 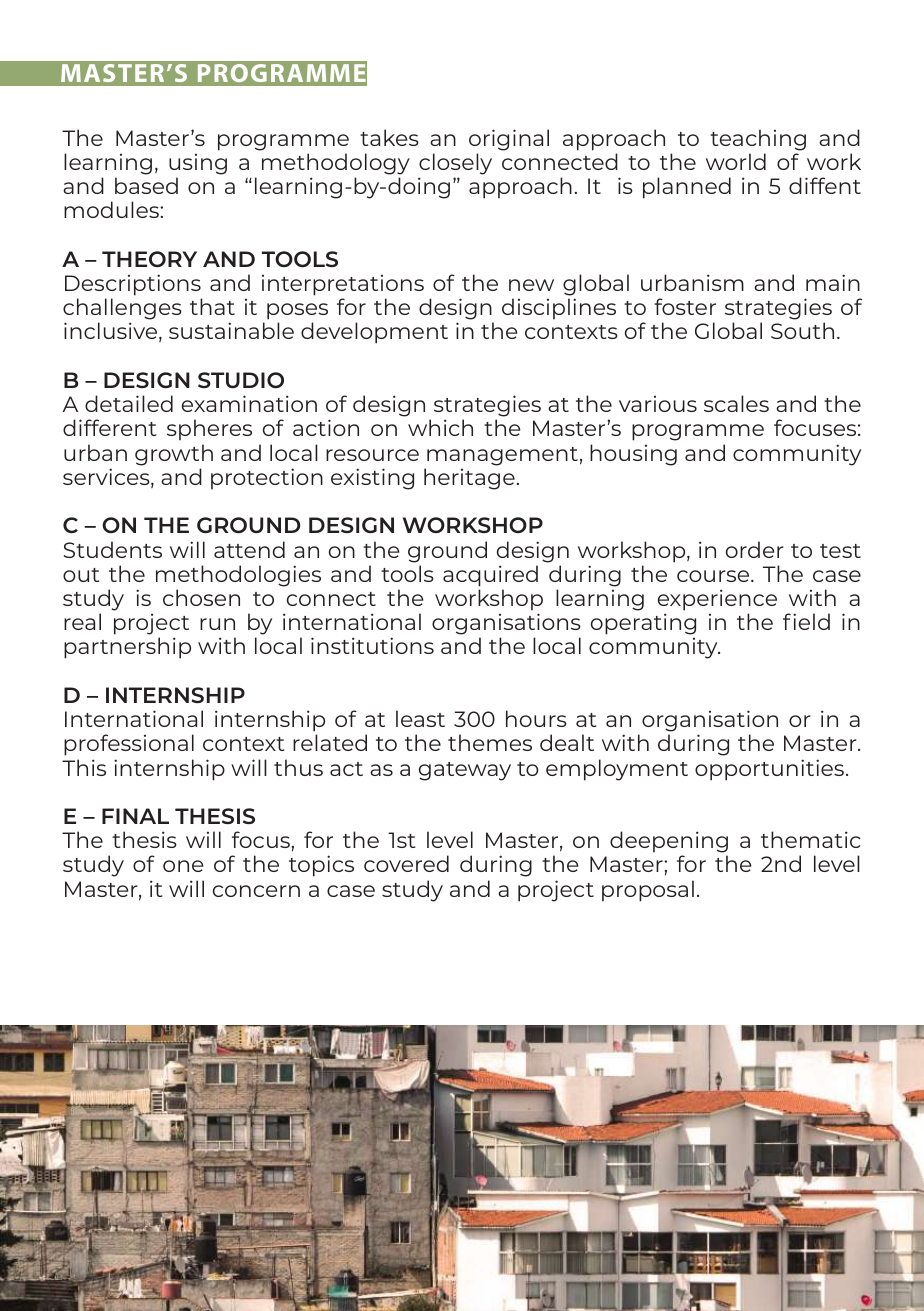 What do you see at coordinates (755, 549) in the screenshot?
I see `order` at bounding box center [755, 549].
